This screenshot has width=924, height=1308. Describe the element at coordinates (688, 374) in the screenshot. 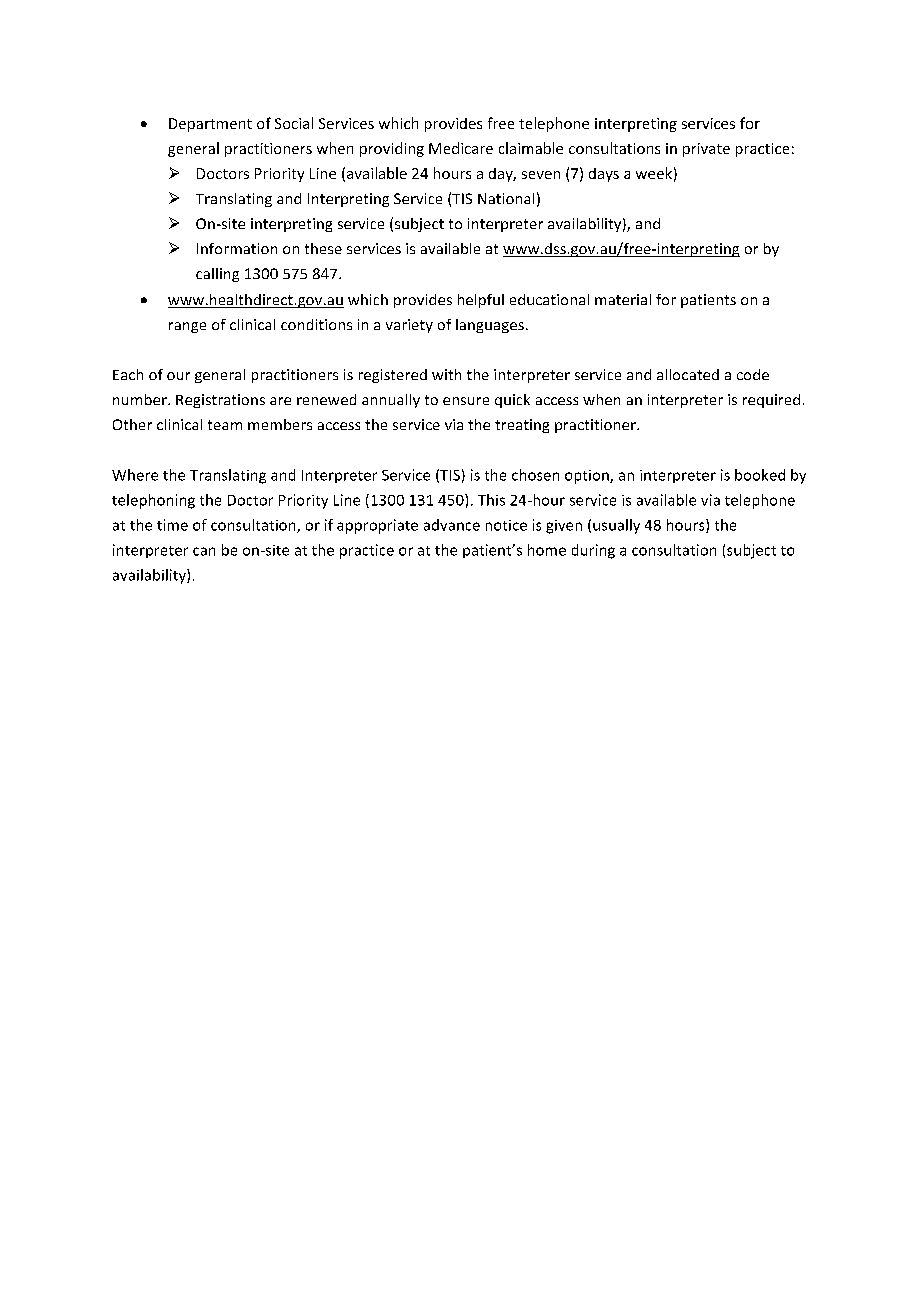

I see `allocated` at that location.
